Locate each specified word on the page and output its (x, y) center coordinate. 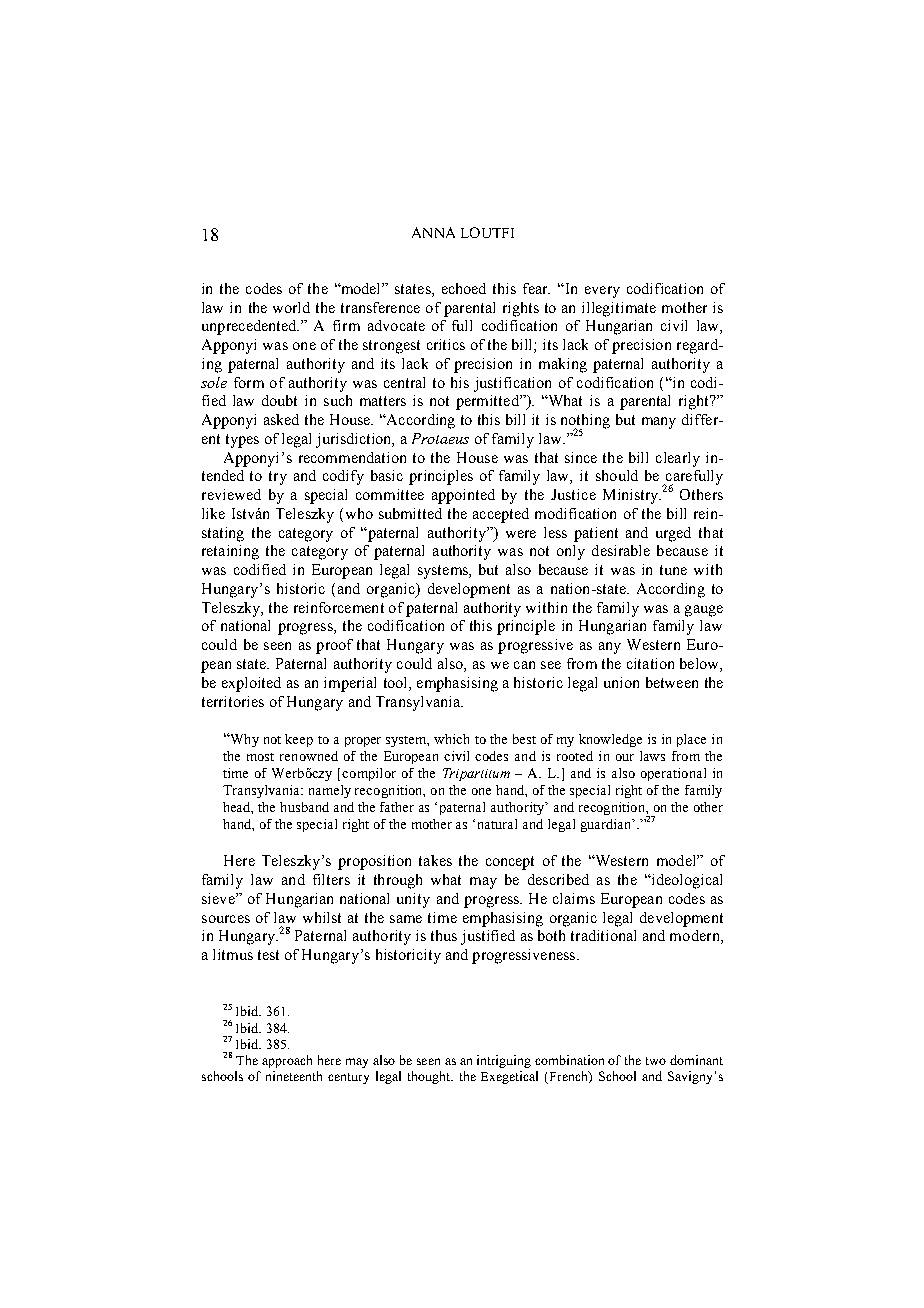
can (524, 665)
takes (435, 860)
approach (287, 1061)
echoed (464, 288)
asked (281, 419)
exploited (251, 684)
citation (650, 663)
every (602, 292)
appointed (463, 496)
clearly (678, 459)
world (291, 307)
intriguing (504, 1061)
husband (304, 807)
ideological (685, 881)
